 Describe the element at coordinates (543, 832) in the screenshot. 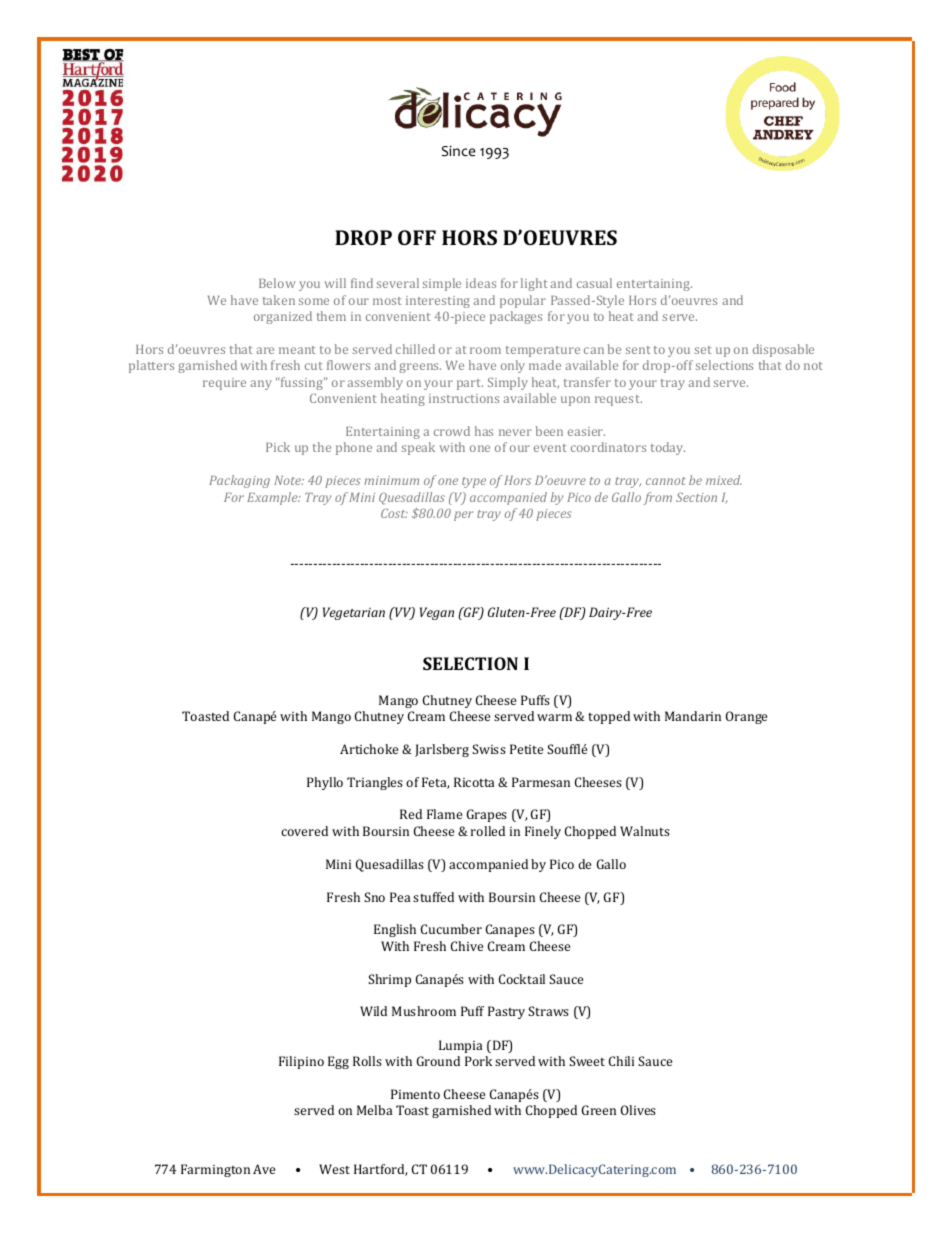

I see `Finely` at that location.
